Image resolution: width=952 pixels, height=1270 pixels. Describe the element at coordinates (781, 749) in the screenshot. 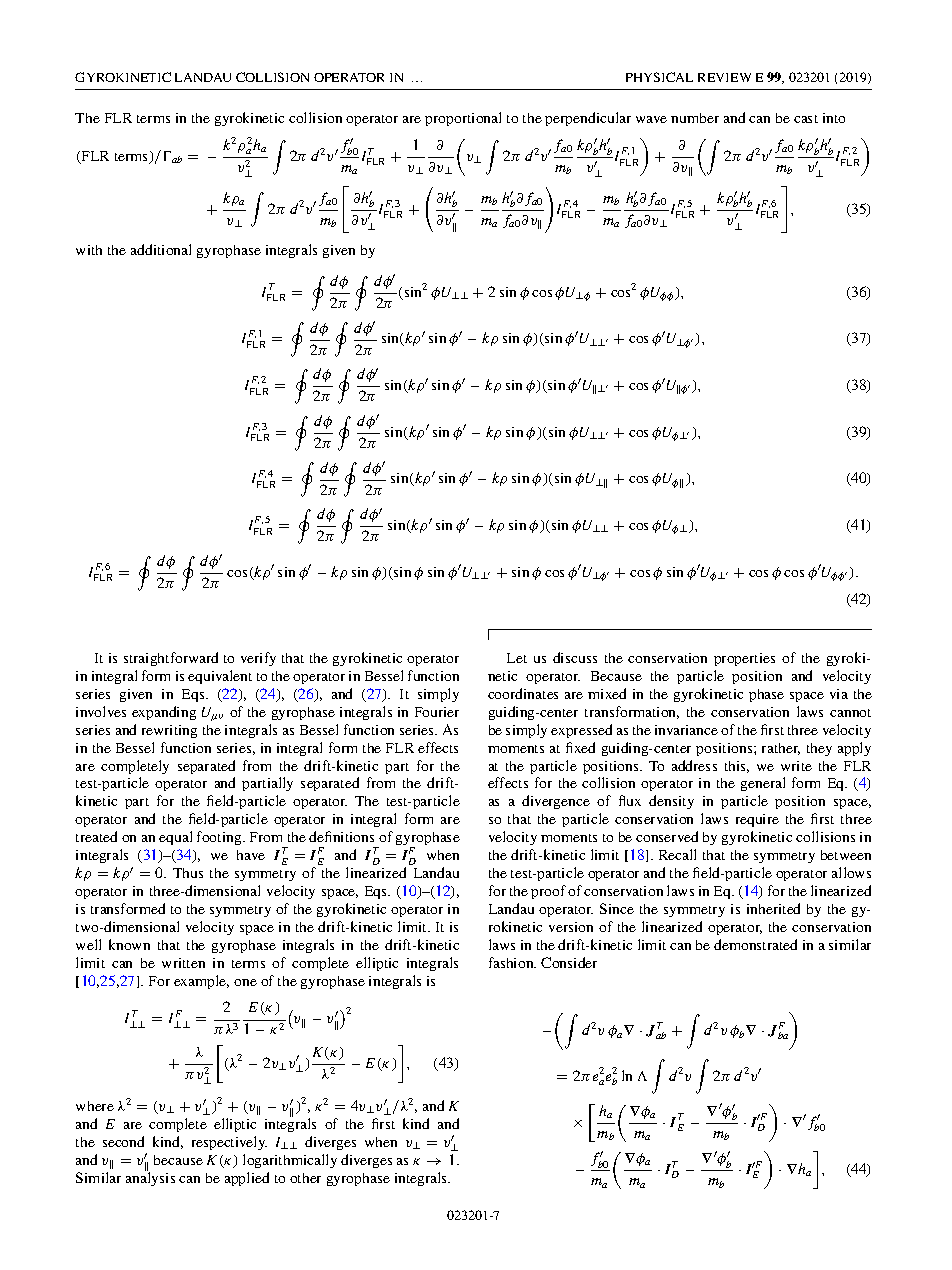

I see `rather` at that location.
